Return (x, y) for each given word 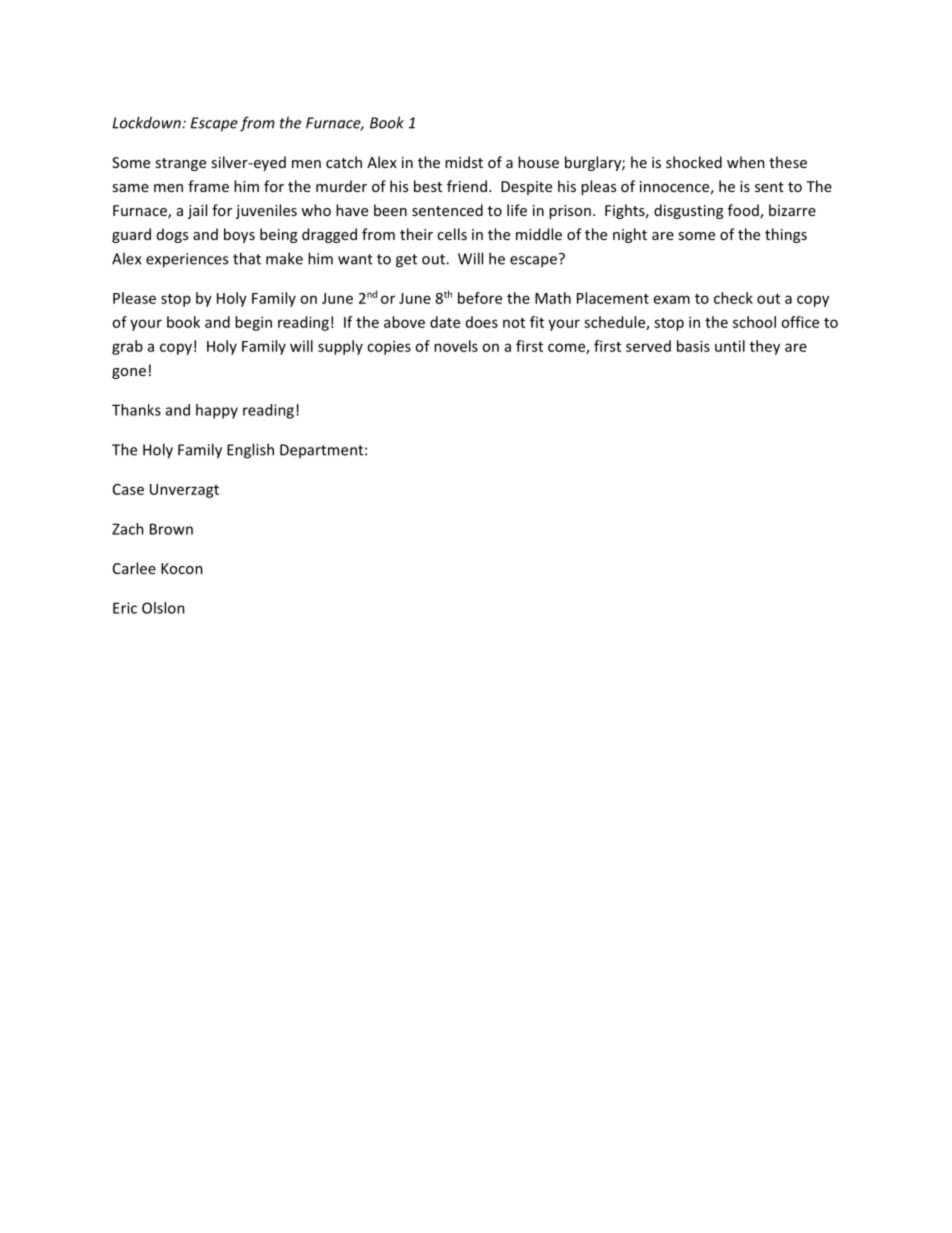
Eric (125, 608)
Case (128, 489)
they (765, 347)
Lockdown (147, 122)
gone (129, 373)
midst (464, 162)
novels (456, 346)
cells (452, 234)
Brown (171, 529)
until (730, 346)
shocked (694, 162)
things (786, 235)
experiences (187, 260)
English (250, 451)
